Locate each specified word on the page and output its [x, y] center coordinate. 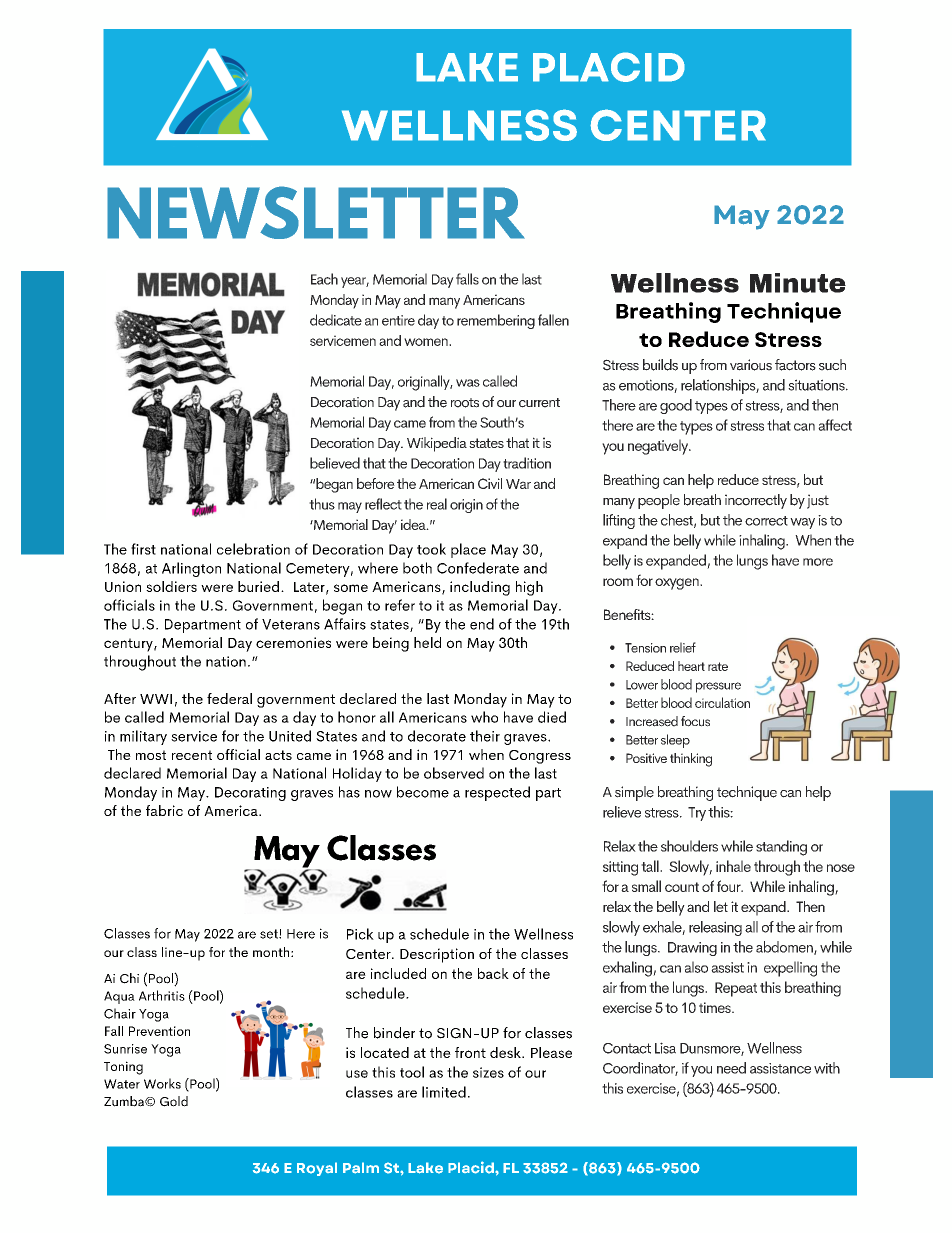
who [484, 717]
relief [683, 647]
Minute [798, 283]
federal [229, 698]
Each [324, 279]
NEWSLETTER [316, 212]
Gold [174, 1101]
